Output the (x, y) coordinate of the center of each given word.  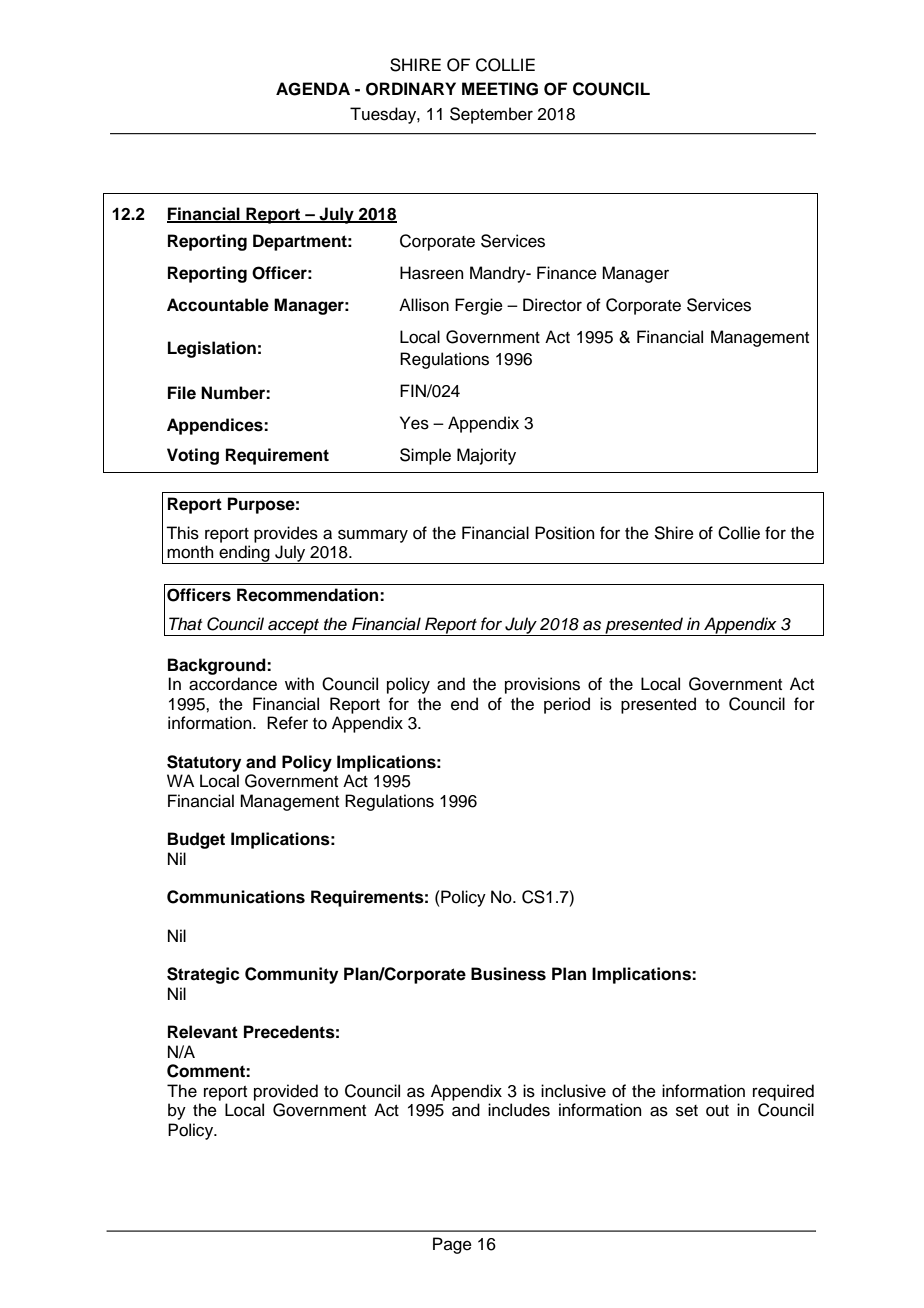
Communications (236, 897)
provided (286, 1092)
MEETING (500, 89)
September (491, 115)
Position (565, 533)
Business (508, 974)
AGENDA (313, 89)
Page (452, 1245)
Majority (486, 456)
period (567, 705)
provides (286, 534)
